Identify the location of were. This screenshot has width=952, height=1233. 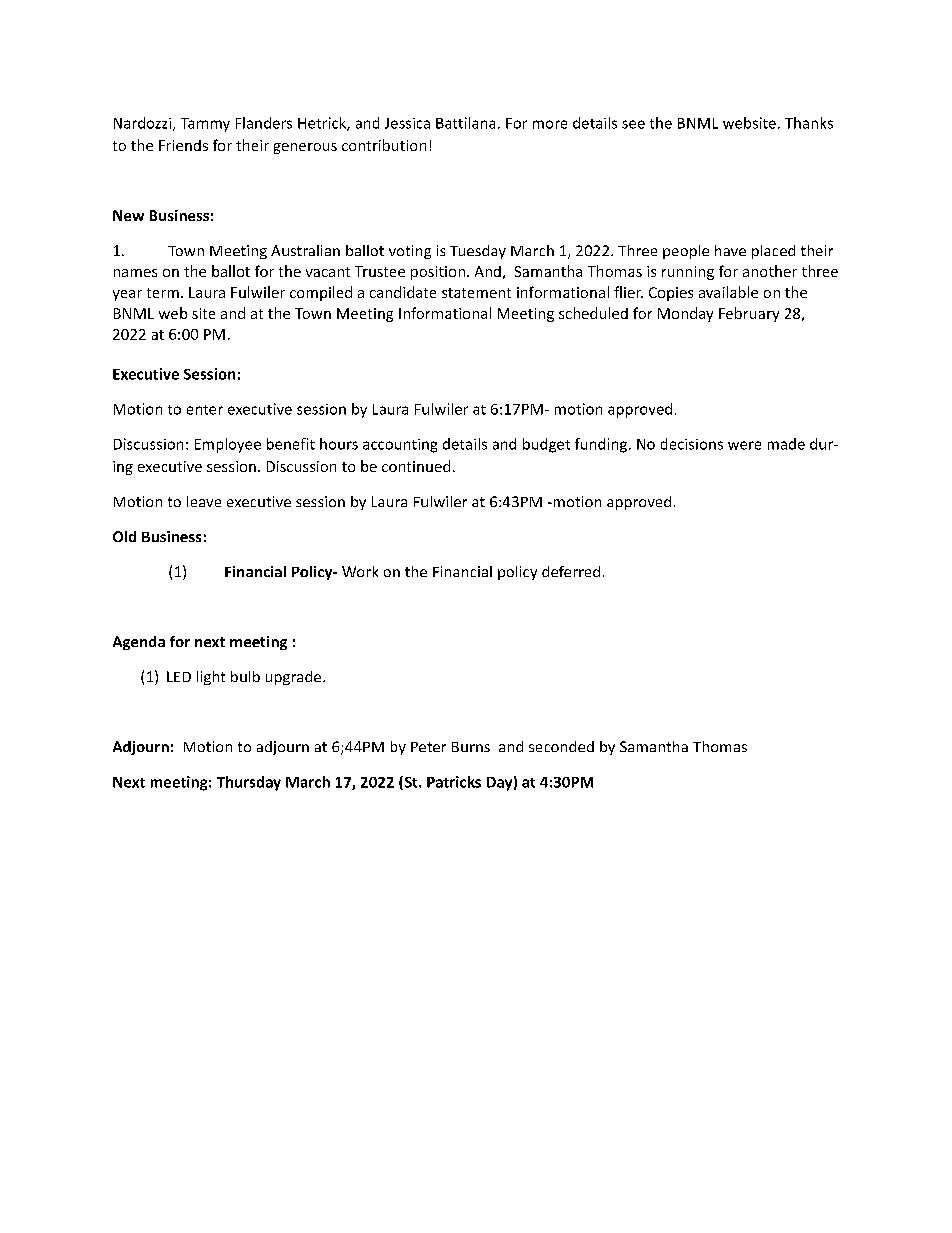
(744, 445).
